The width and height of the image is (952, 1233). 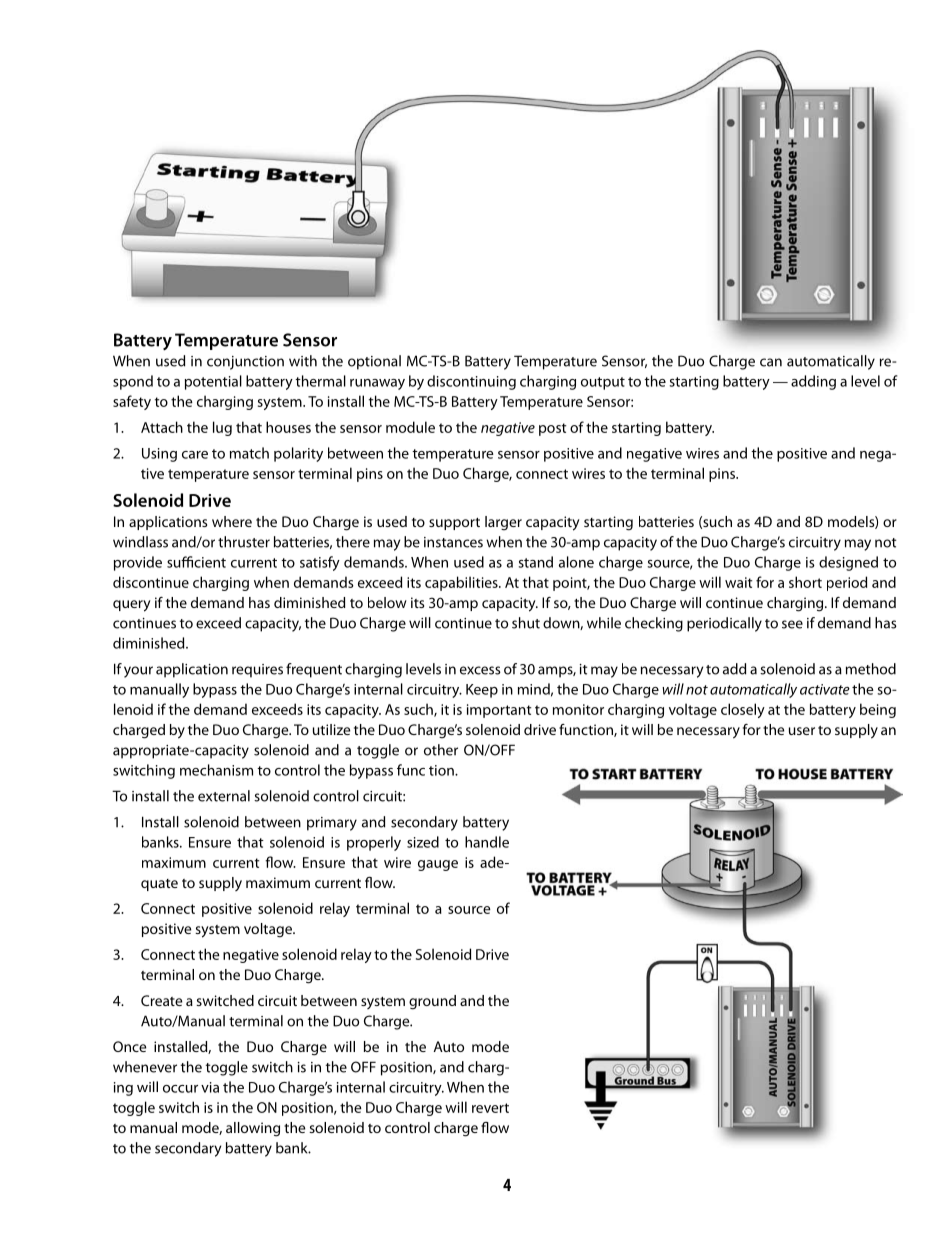 I want to click on revert, so click(x=490, y=1108).
